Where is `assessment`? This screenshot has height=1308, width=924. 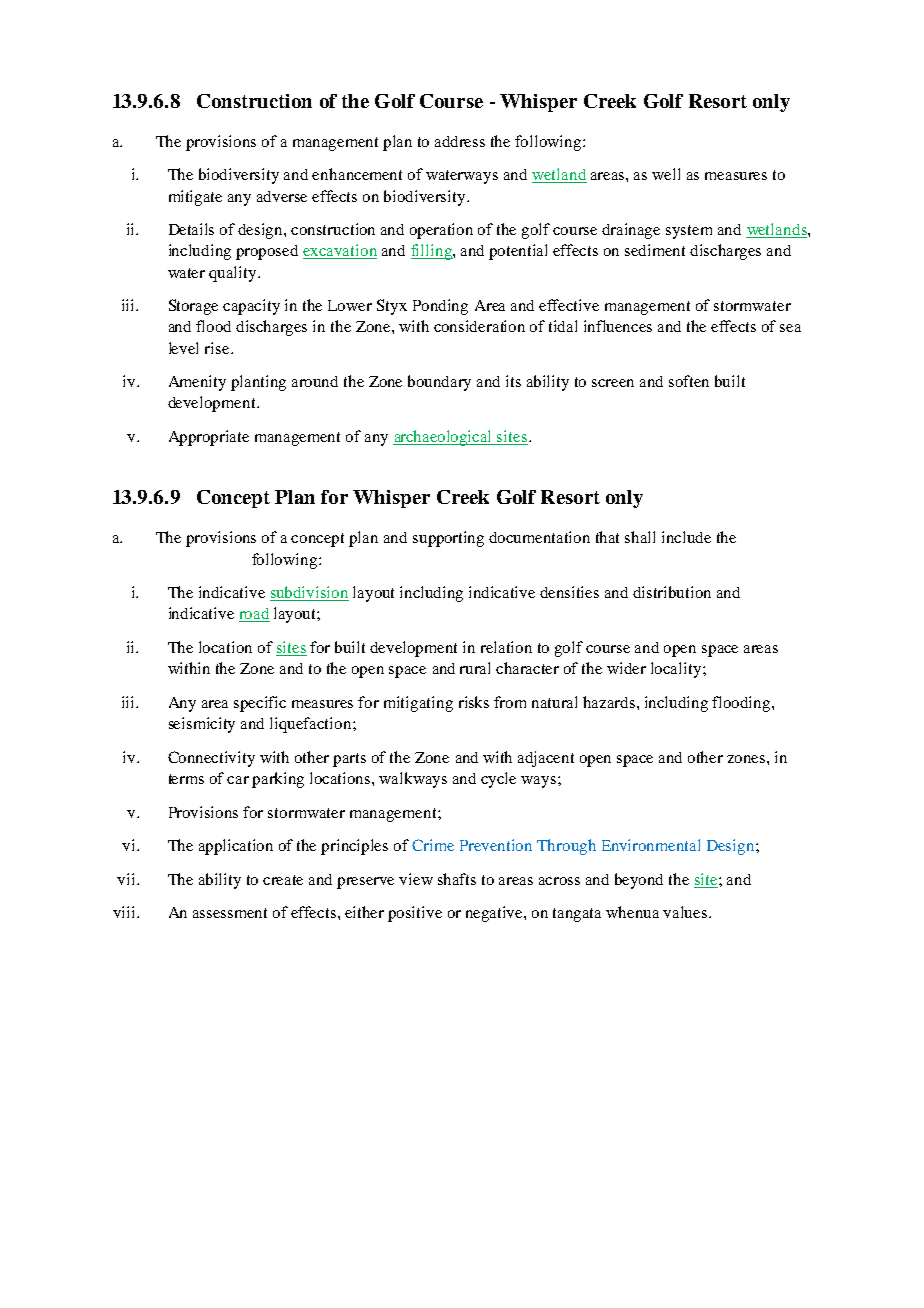 assessment is located at coordinates (230, 913).
